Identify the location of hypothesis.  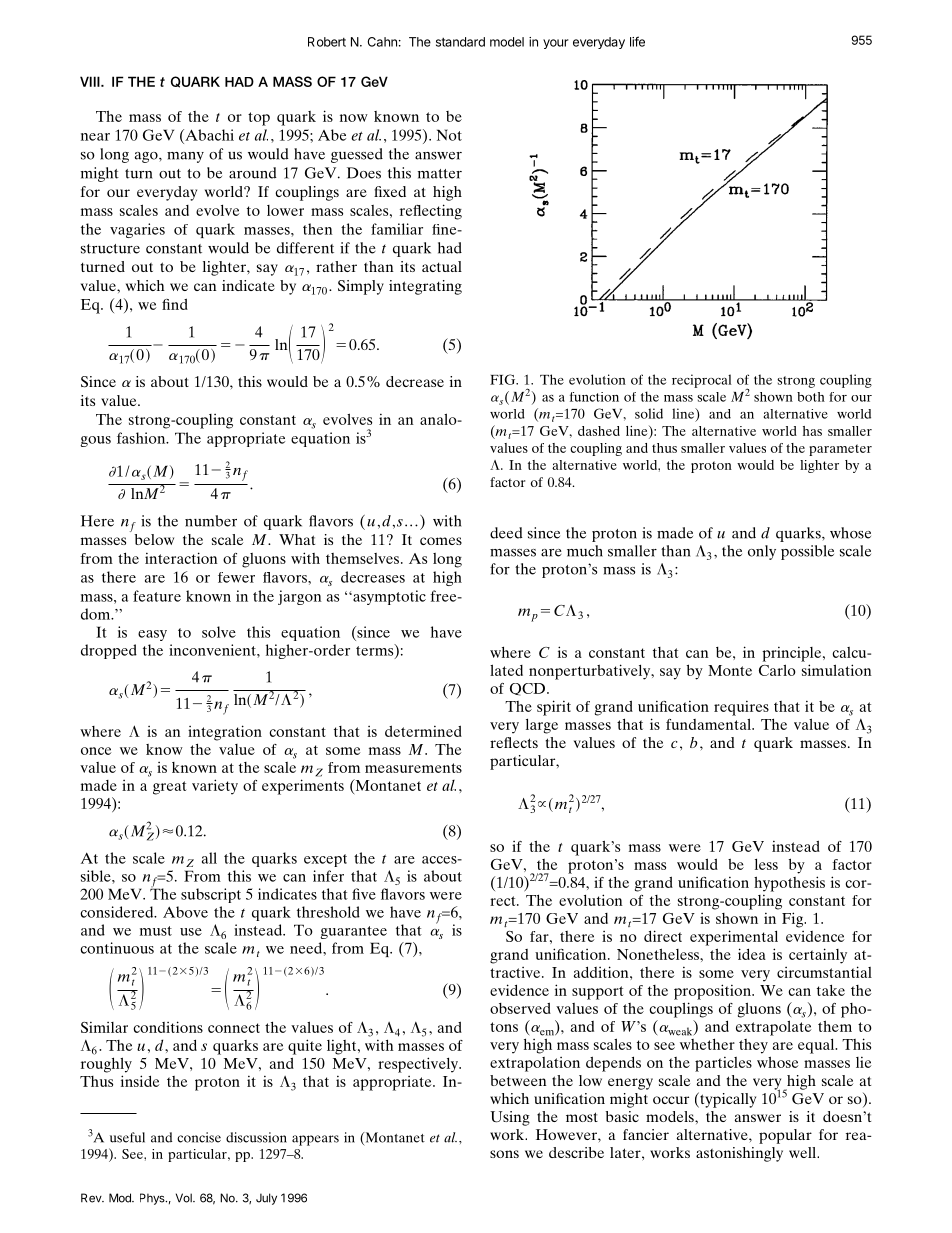
(789, 884).
